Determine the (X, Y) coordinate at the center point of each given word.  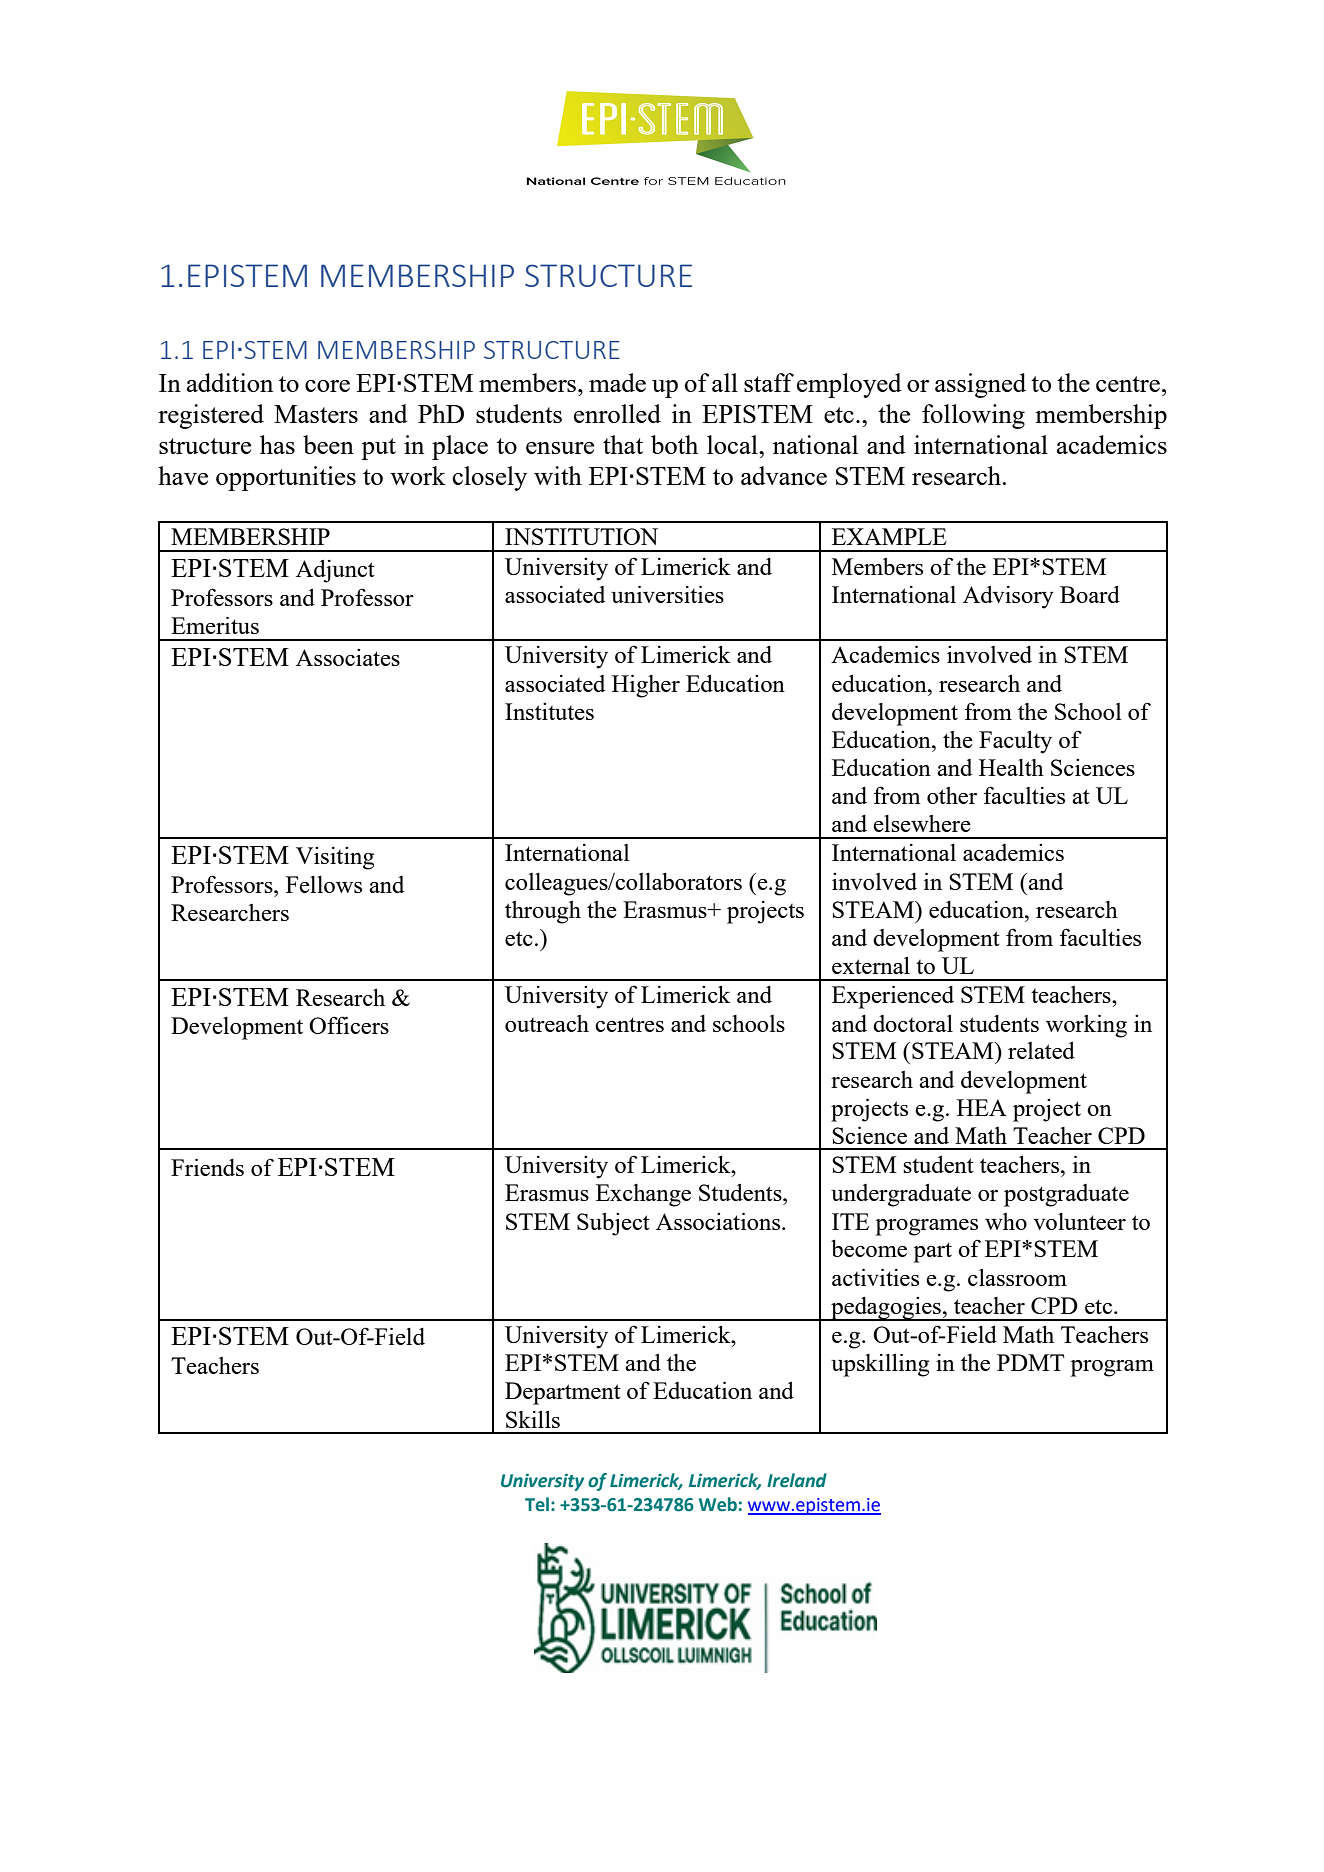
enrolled (617, 413)
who (1006, 1221)
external (871, 965)
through (543, 912)
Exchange (643, 1195)
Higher (646, 686)
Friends (207, 1167)
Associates (348, 657)
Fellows (324, 884)
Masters (316, 414)
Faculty (1015, 742)
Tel (537, 1504)
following (973, 416)
